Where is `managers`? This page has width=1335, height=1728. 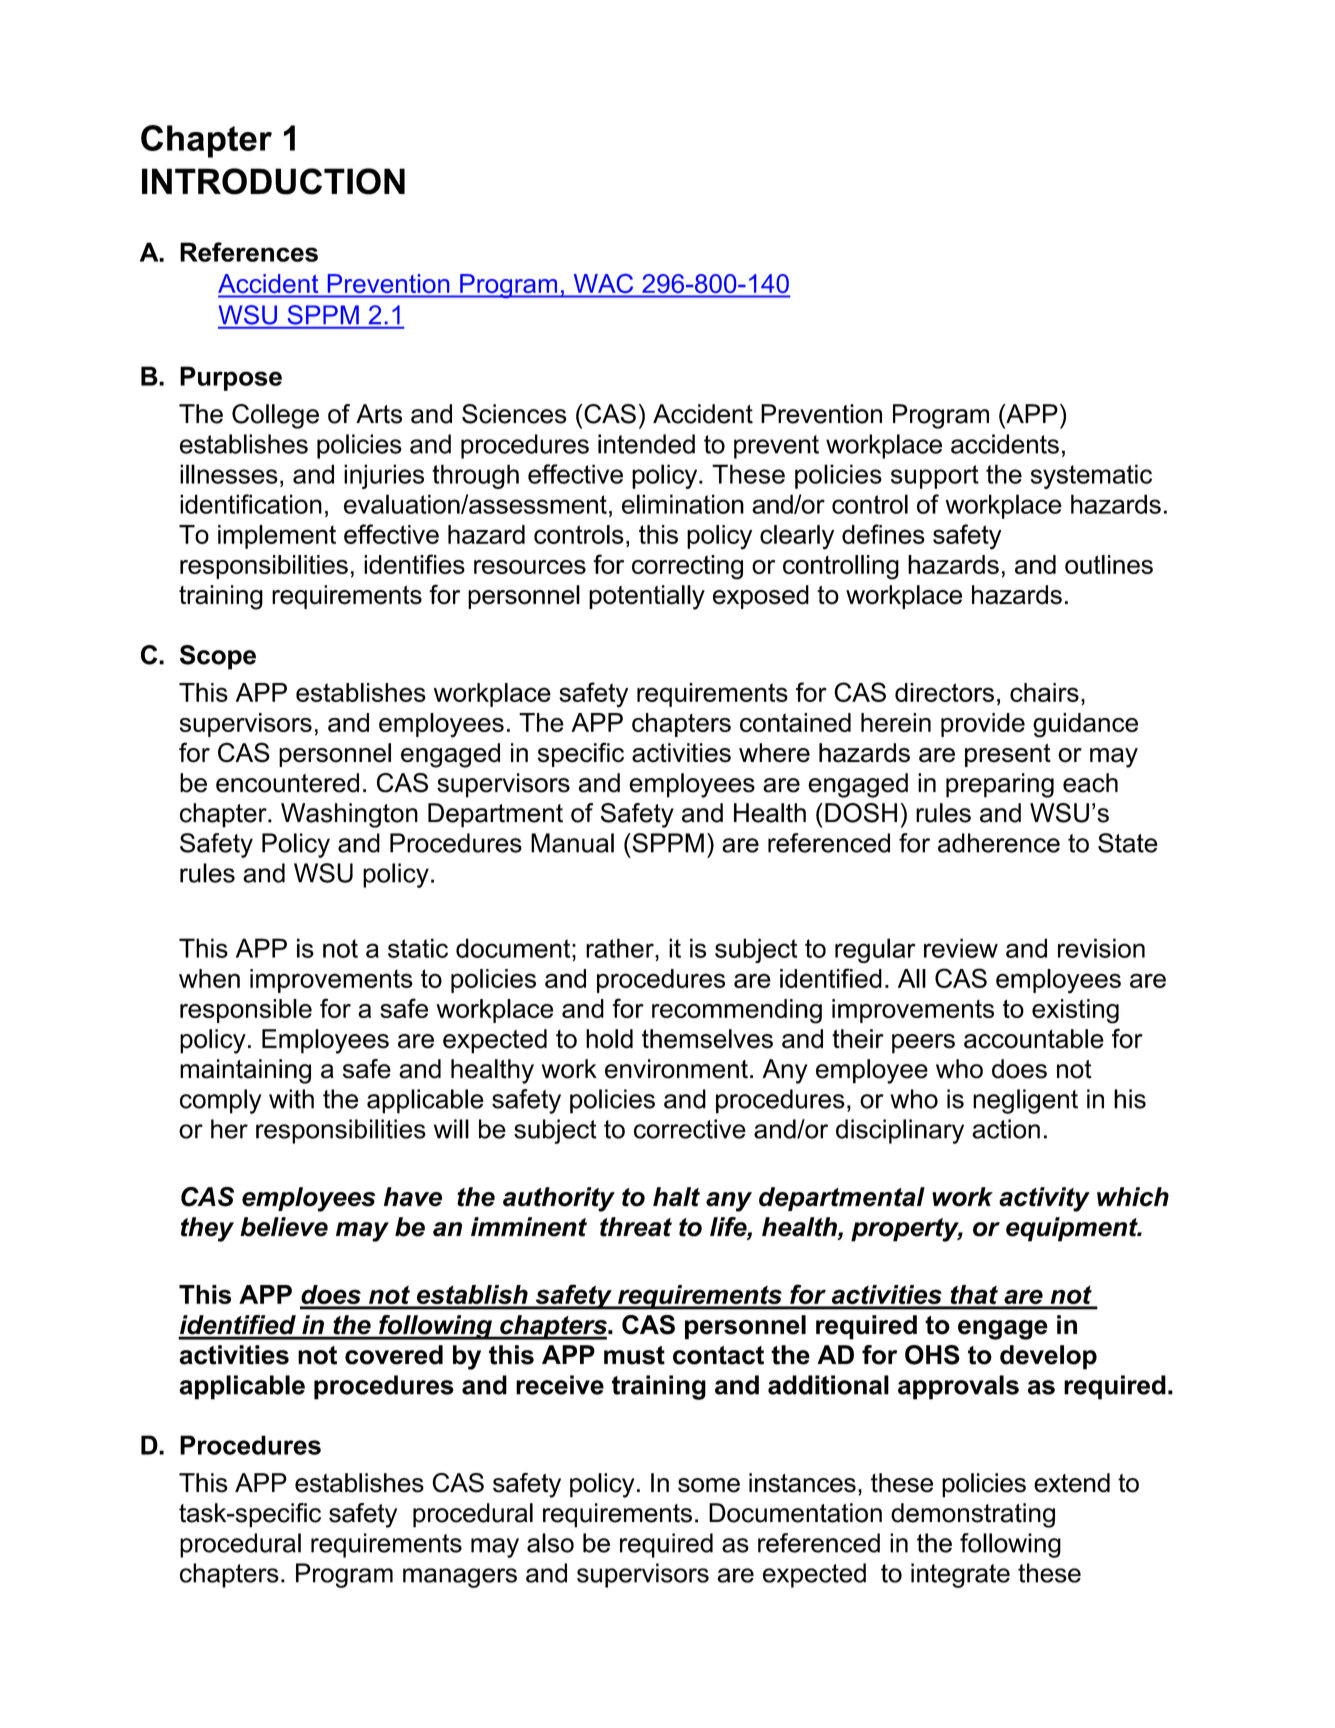
managers is located at coordinates (460, 1578).
